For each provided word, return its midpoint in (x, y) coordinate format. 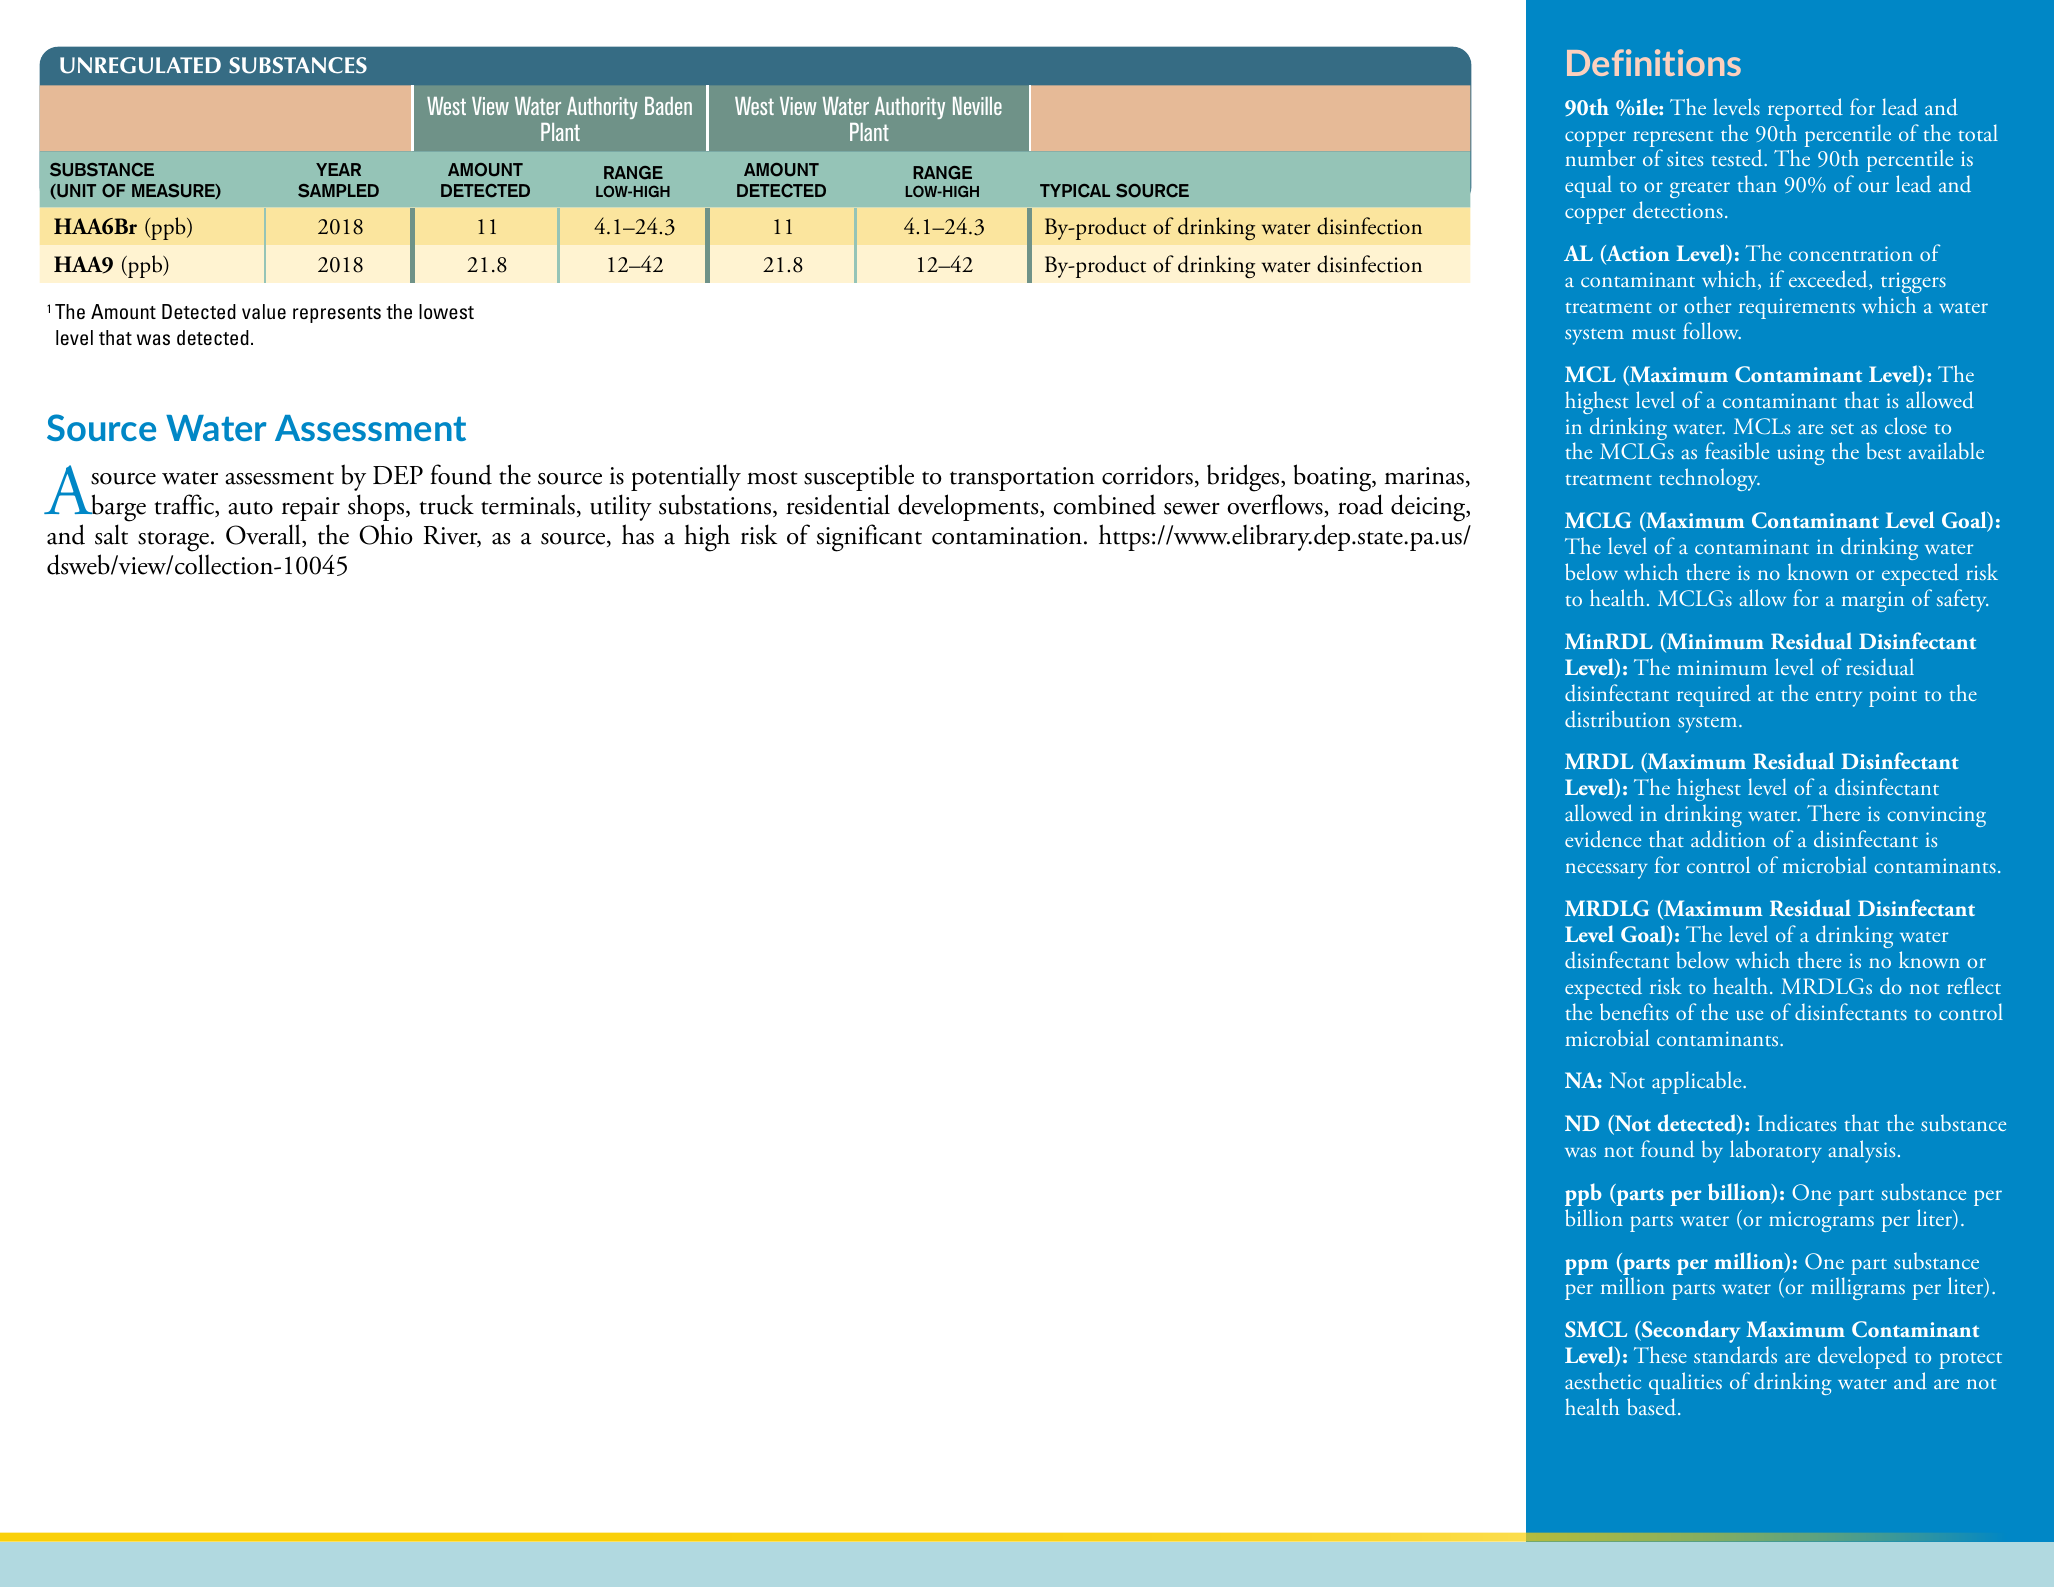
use (1749, 1015)
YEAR (338, 169)
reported (1805, 109)
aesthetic (1603, 1380)
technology (1709, 479)
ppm (1586, 1267)
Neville (977, 106)
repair (311, 509)
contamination (1007, 536)
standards (1735, 1355)
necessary (1606, 871)
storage (175, 541)
